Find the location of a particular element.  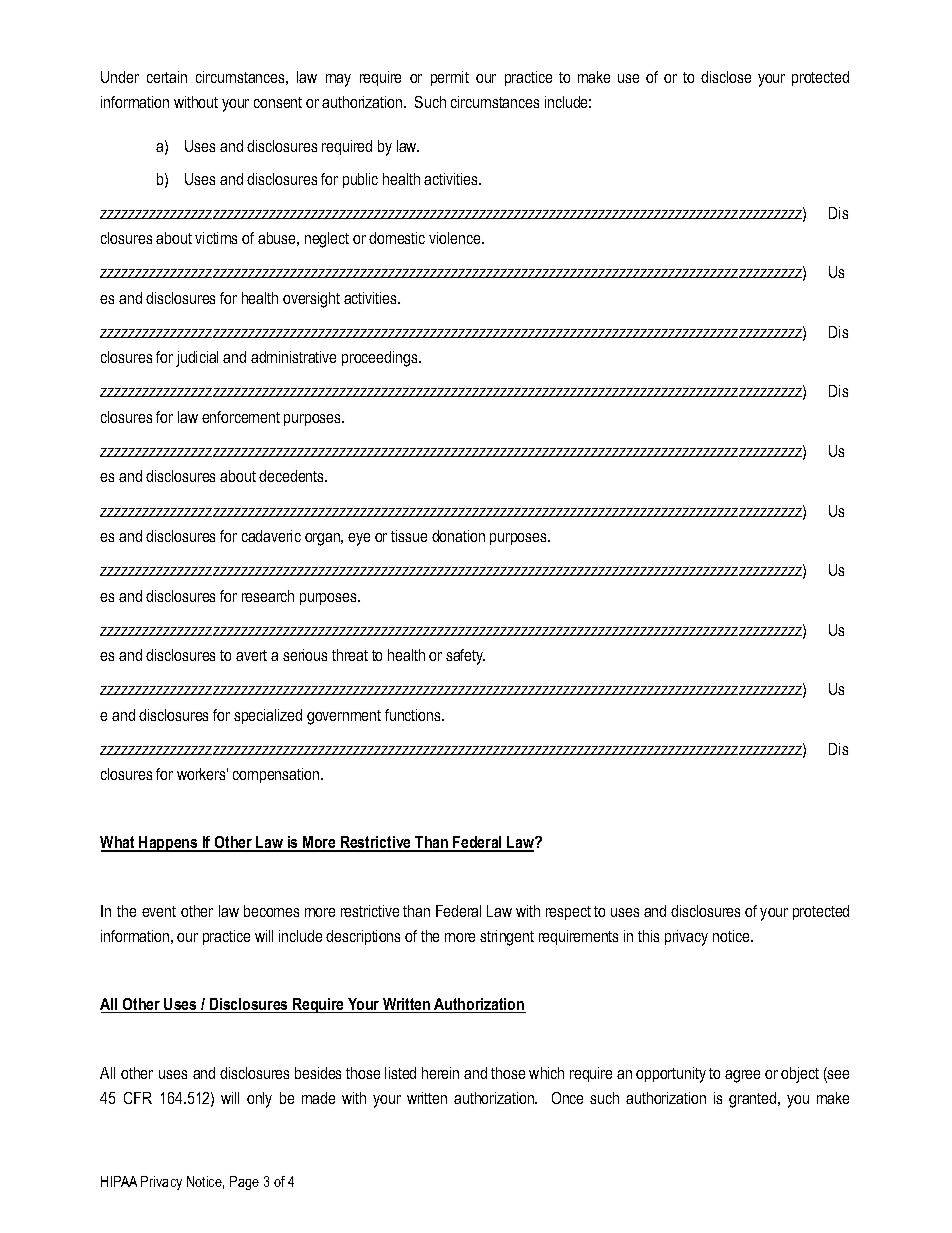

safety is located at coordinates (465, 657).
